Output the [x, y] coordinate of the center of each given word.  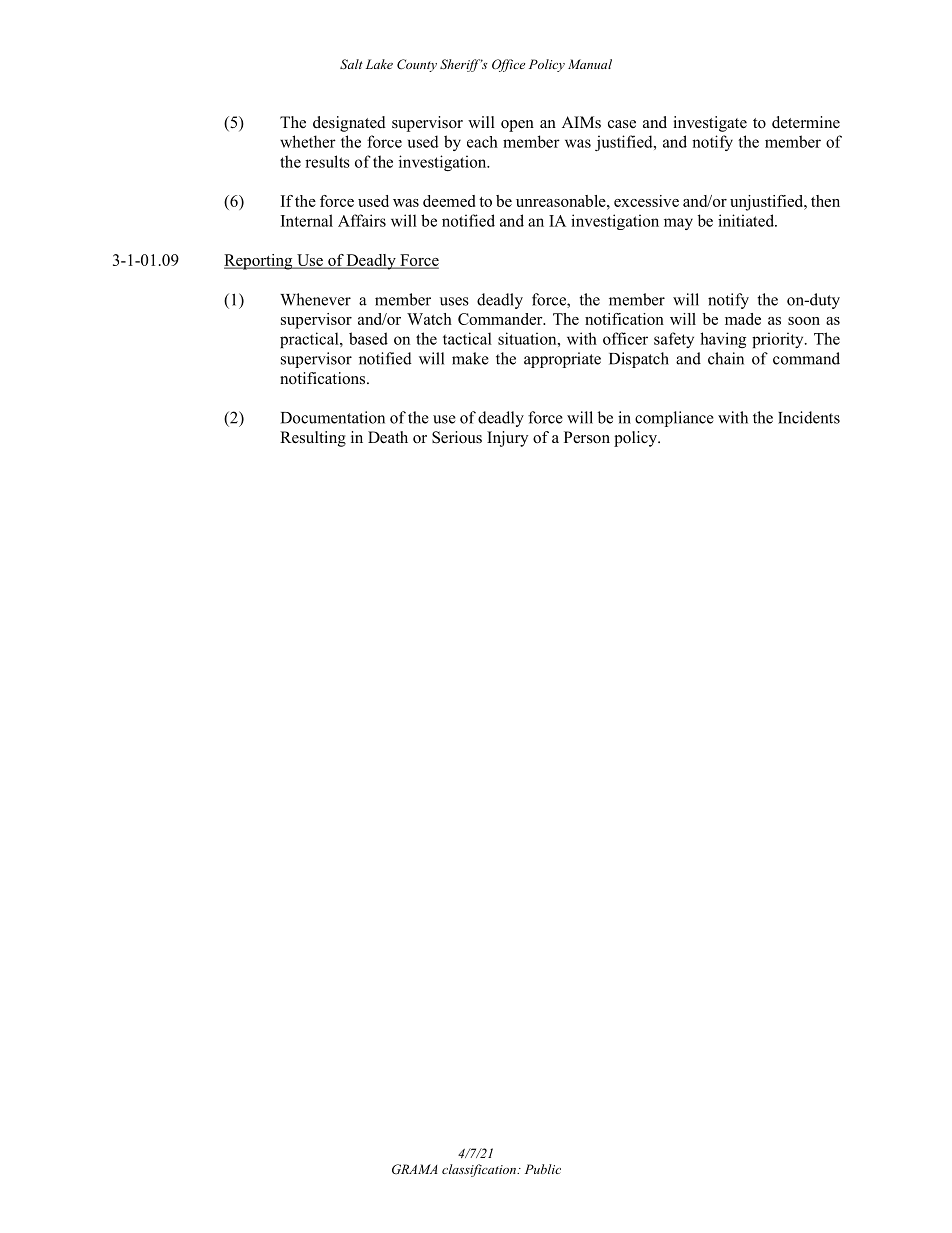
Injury [507, 439]
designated [349, 124]
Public [543, 1169]
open [517, 126]
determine [806, 122]
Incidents [809, 417]
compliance [674, 419]
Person [587, 437]
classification [480, 1170]
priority [779, 340]
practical [310, 340]
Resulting [313, 439]
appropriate [562, 360]
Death [388, 437]
